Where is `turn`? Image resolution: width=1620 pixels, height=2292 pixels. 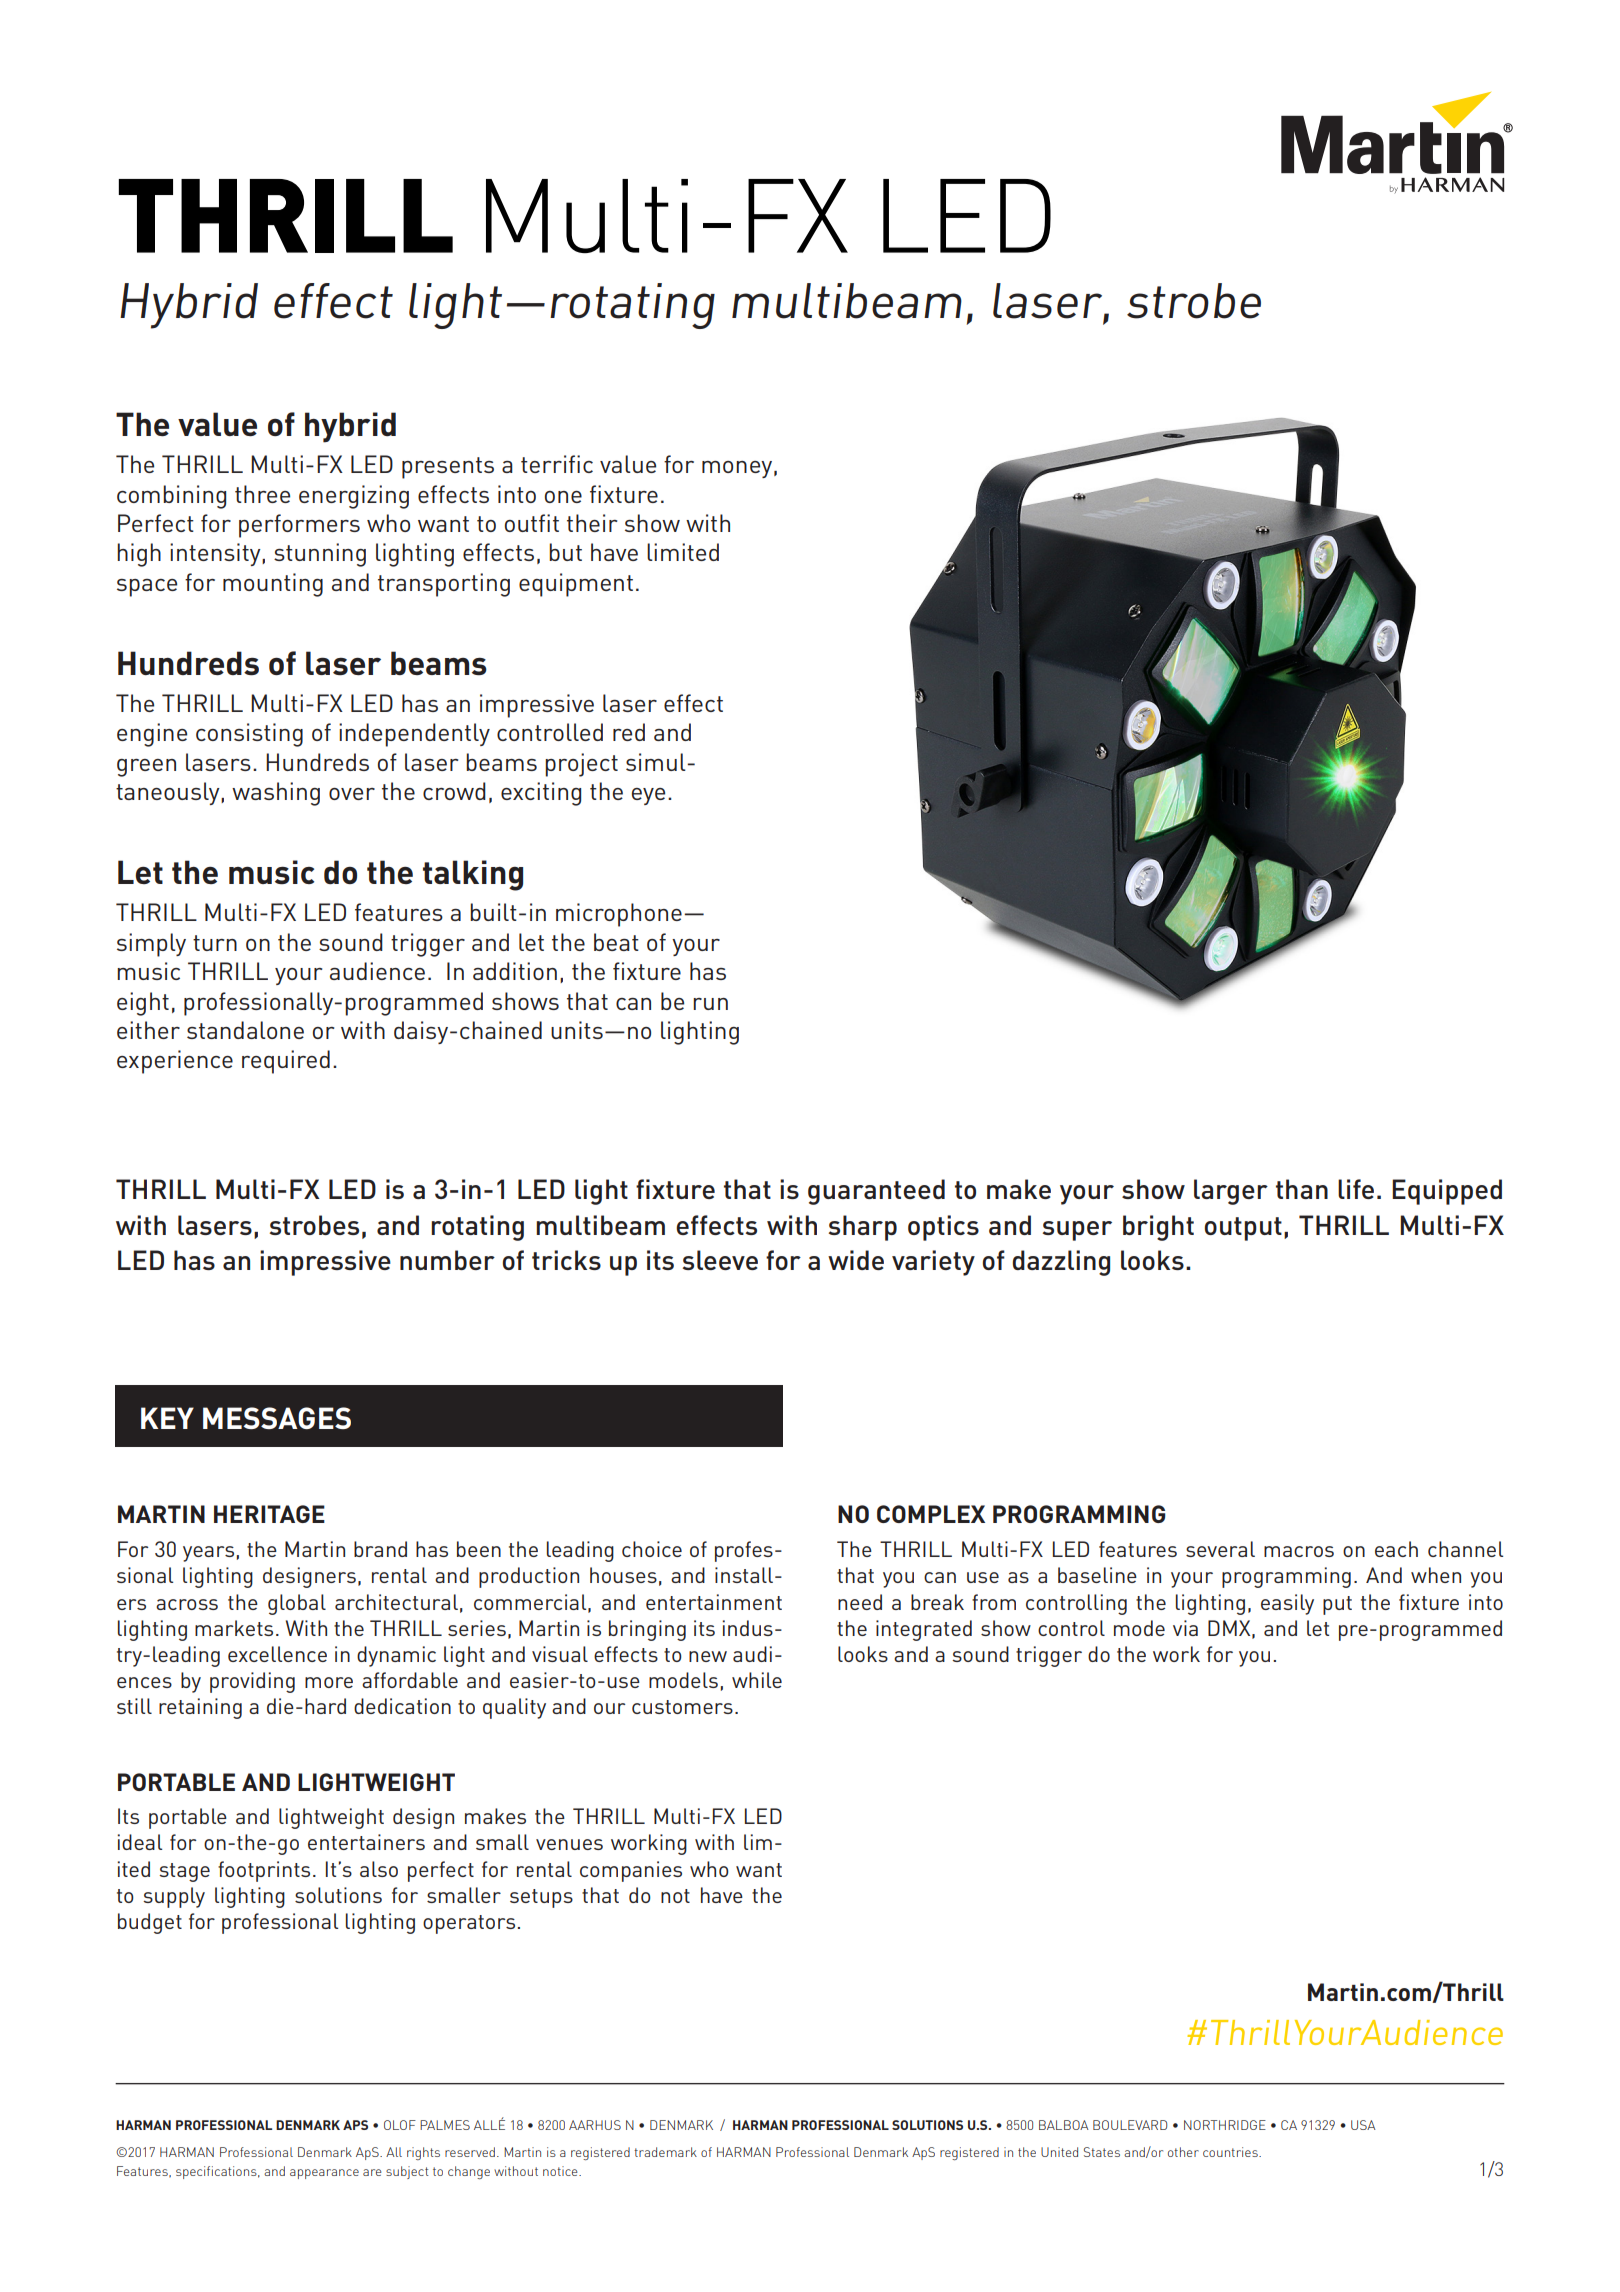
turn is located at coordinates (215, 943).
